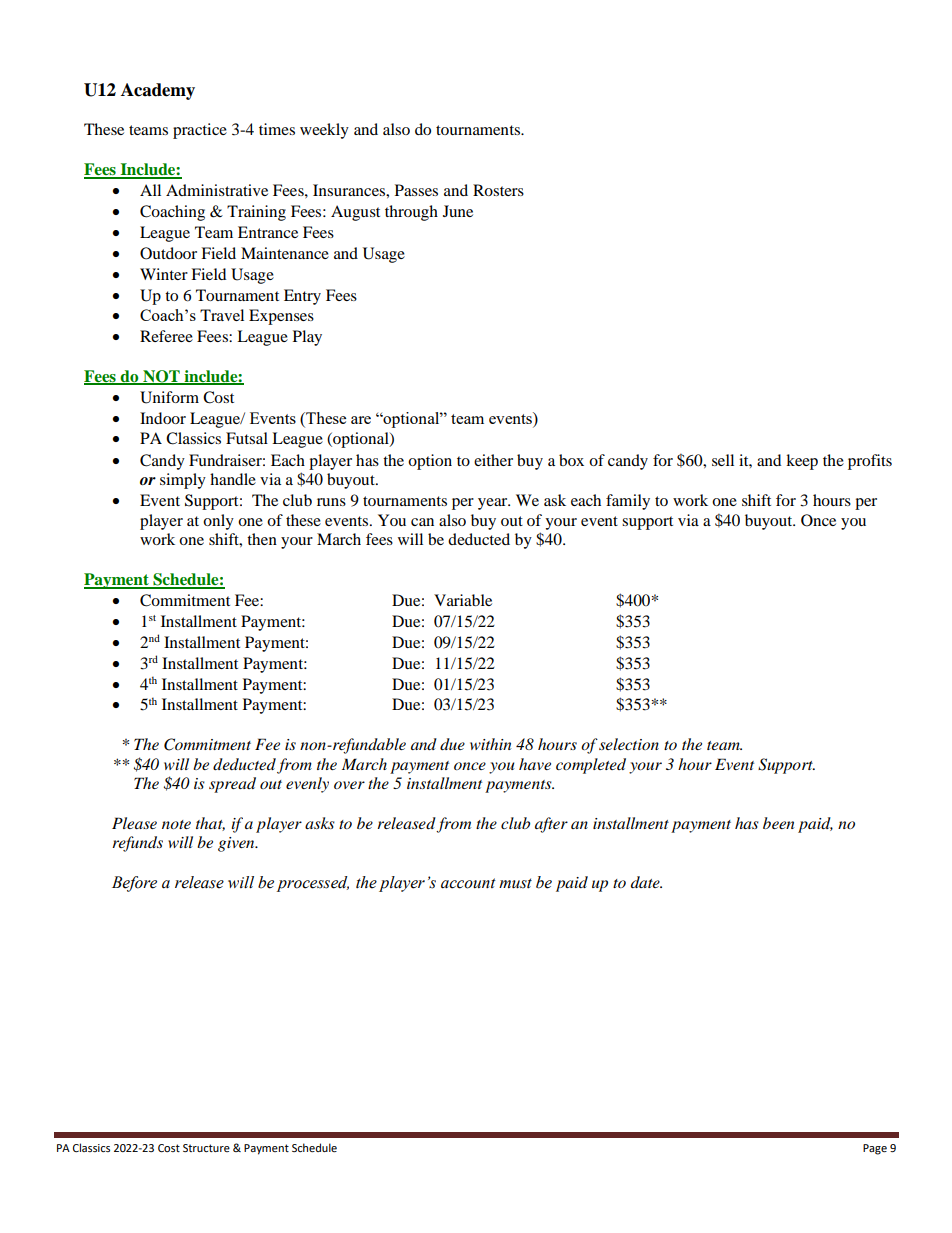 The height and width of the screenshot is (1233, 952). I want to click on must, so click(515, 883).
